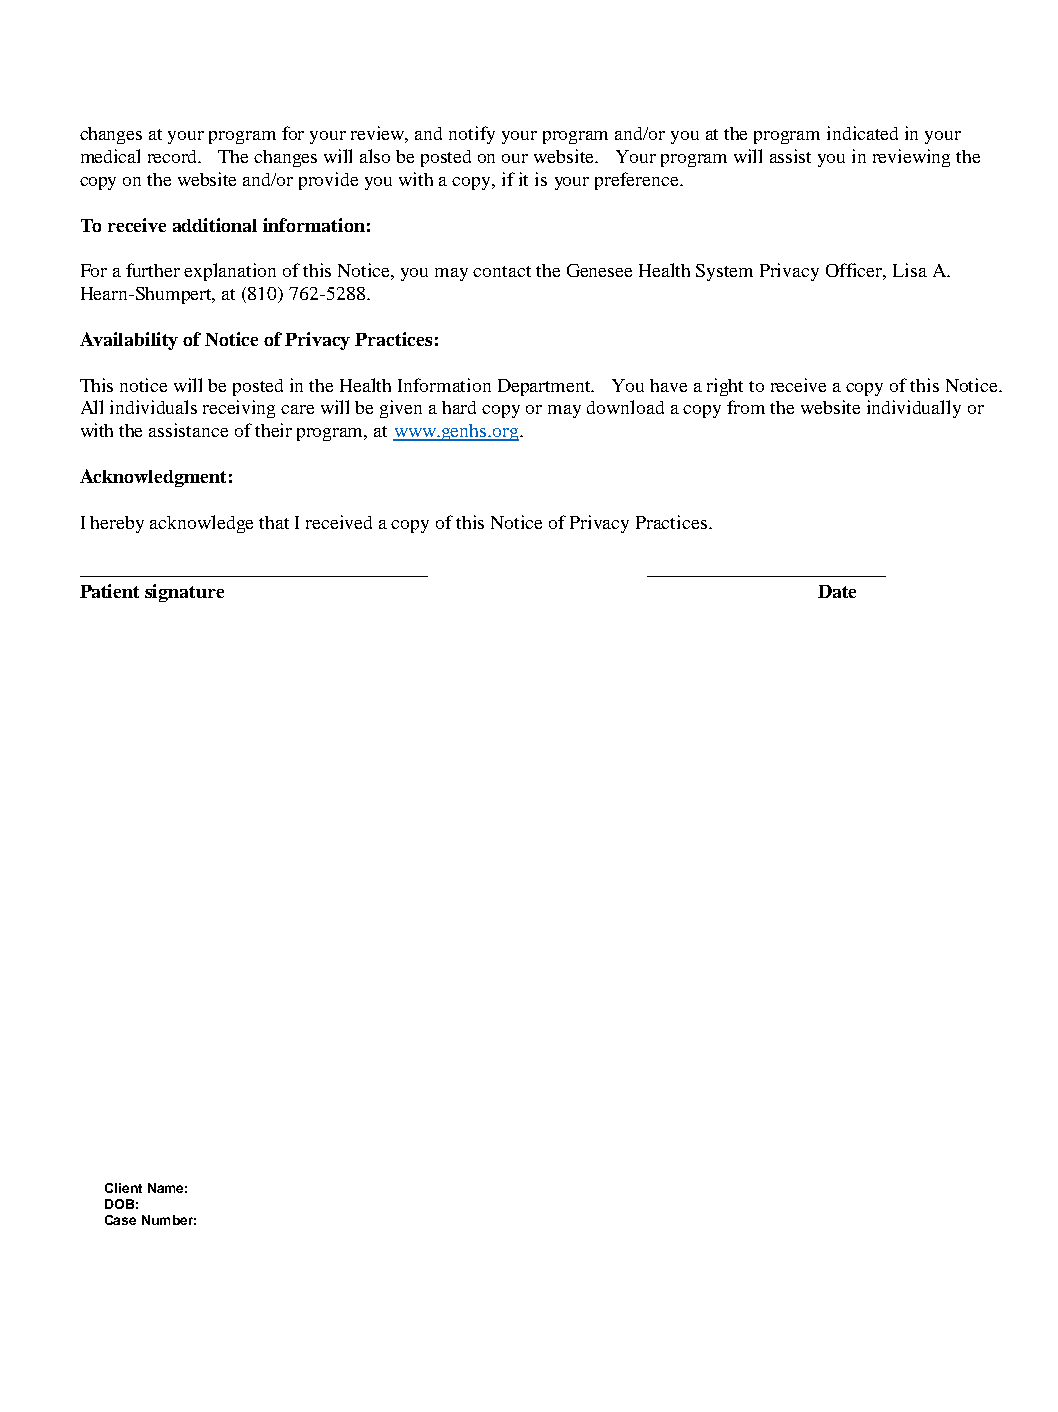 The width and height of the screenshot is (1058, 1412). I want to click on Date, so click(837, 591).
